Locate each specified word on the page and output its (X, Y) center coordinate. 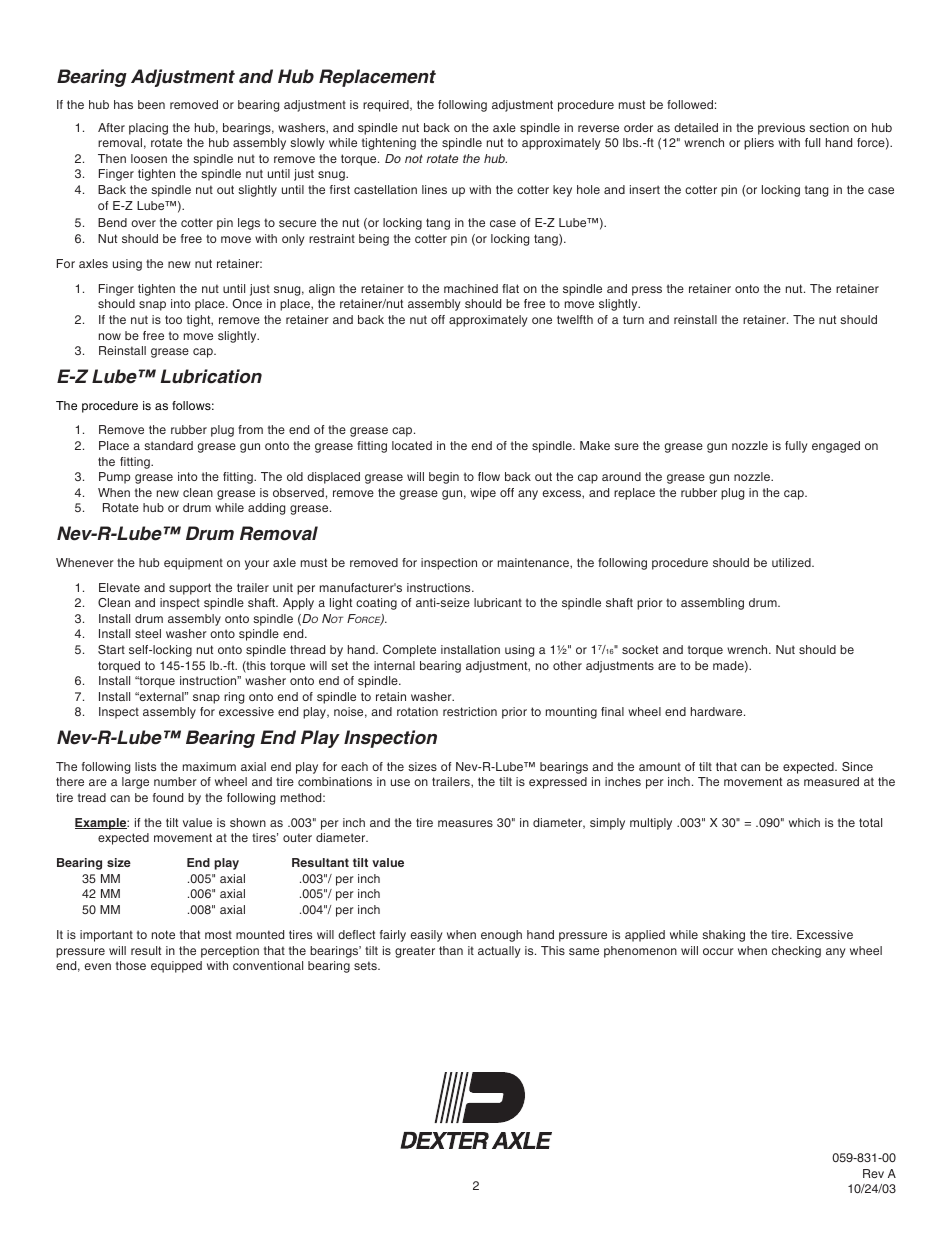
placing (148, 129)
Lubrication (211, 376)
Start (111, 649)
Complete (409, 651)
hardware (718, 711)
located (412, 445)
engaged (836, 447)
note (163, 934)
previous (781, 129)
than (451, 950)
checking (796, 952)
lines (434, 189)
